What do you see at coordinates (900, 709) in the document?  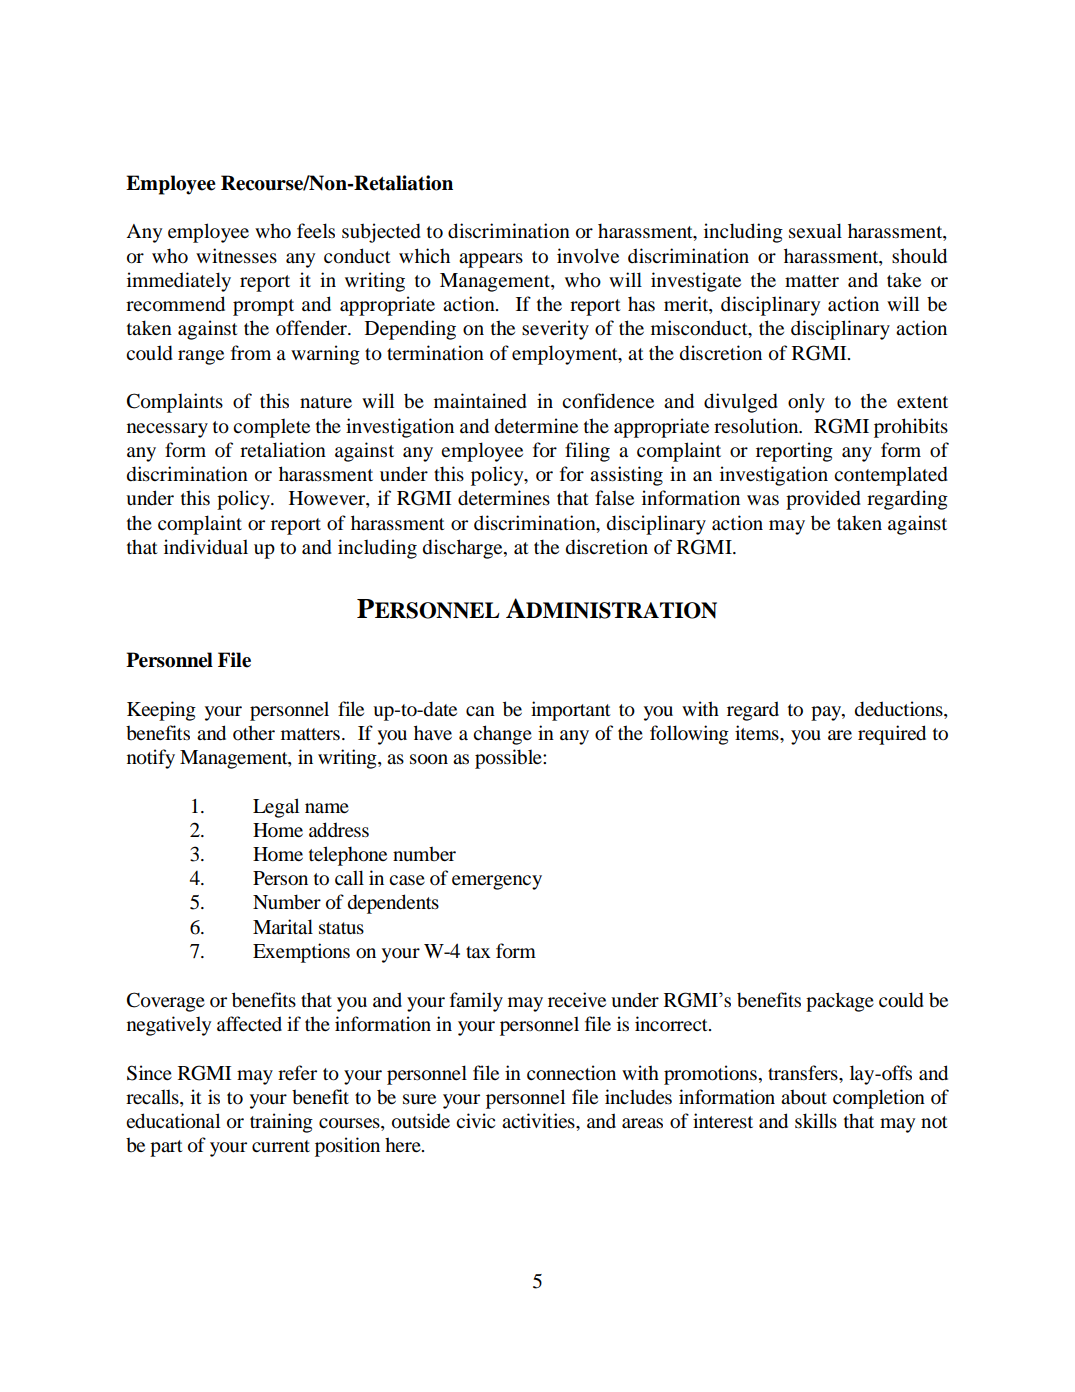 I see `deductions` at bounding box center [900, 709].
